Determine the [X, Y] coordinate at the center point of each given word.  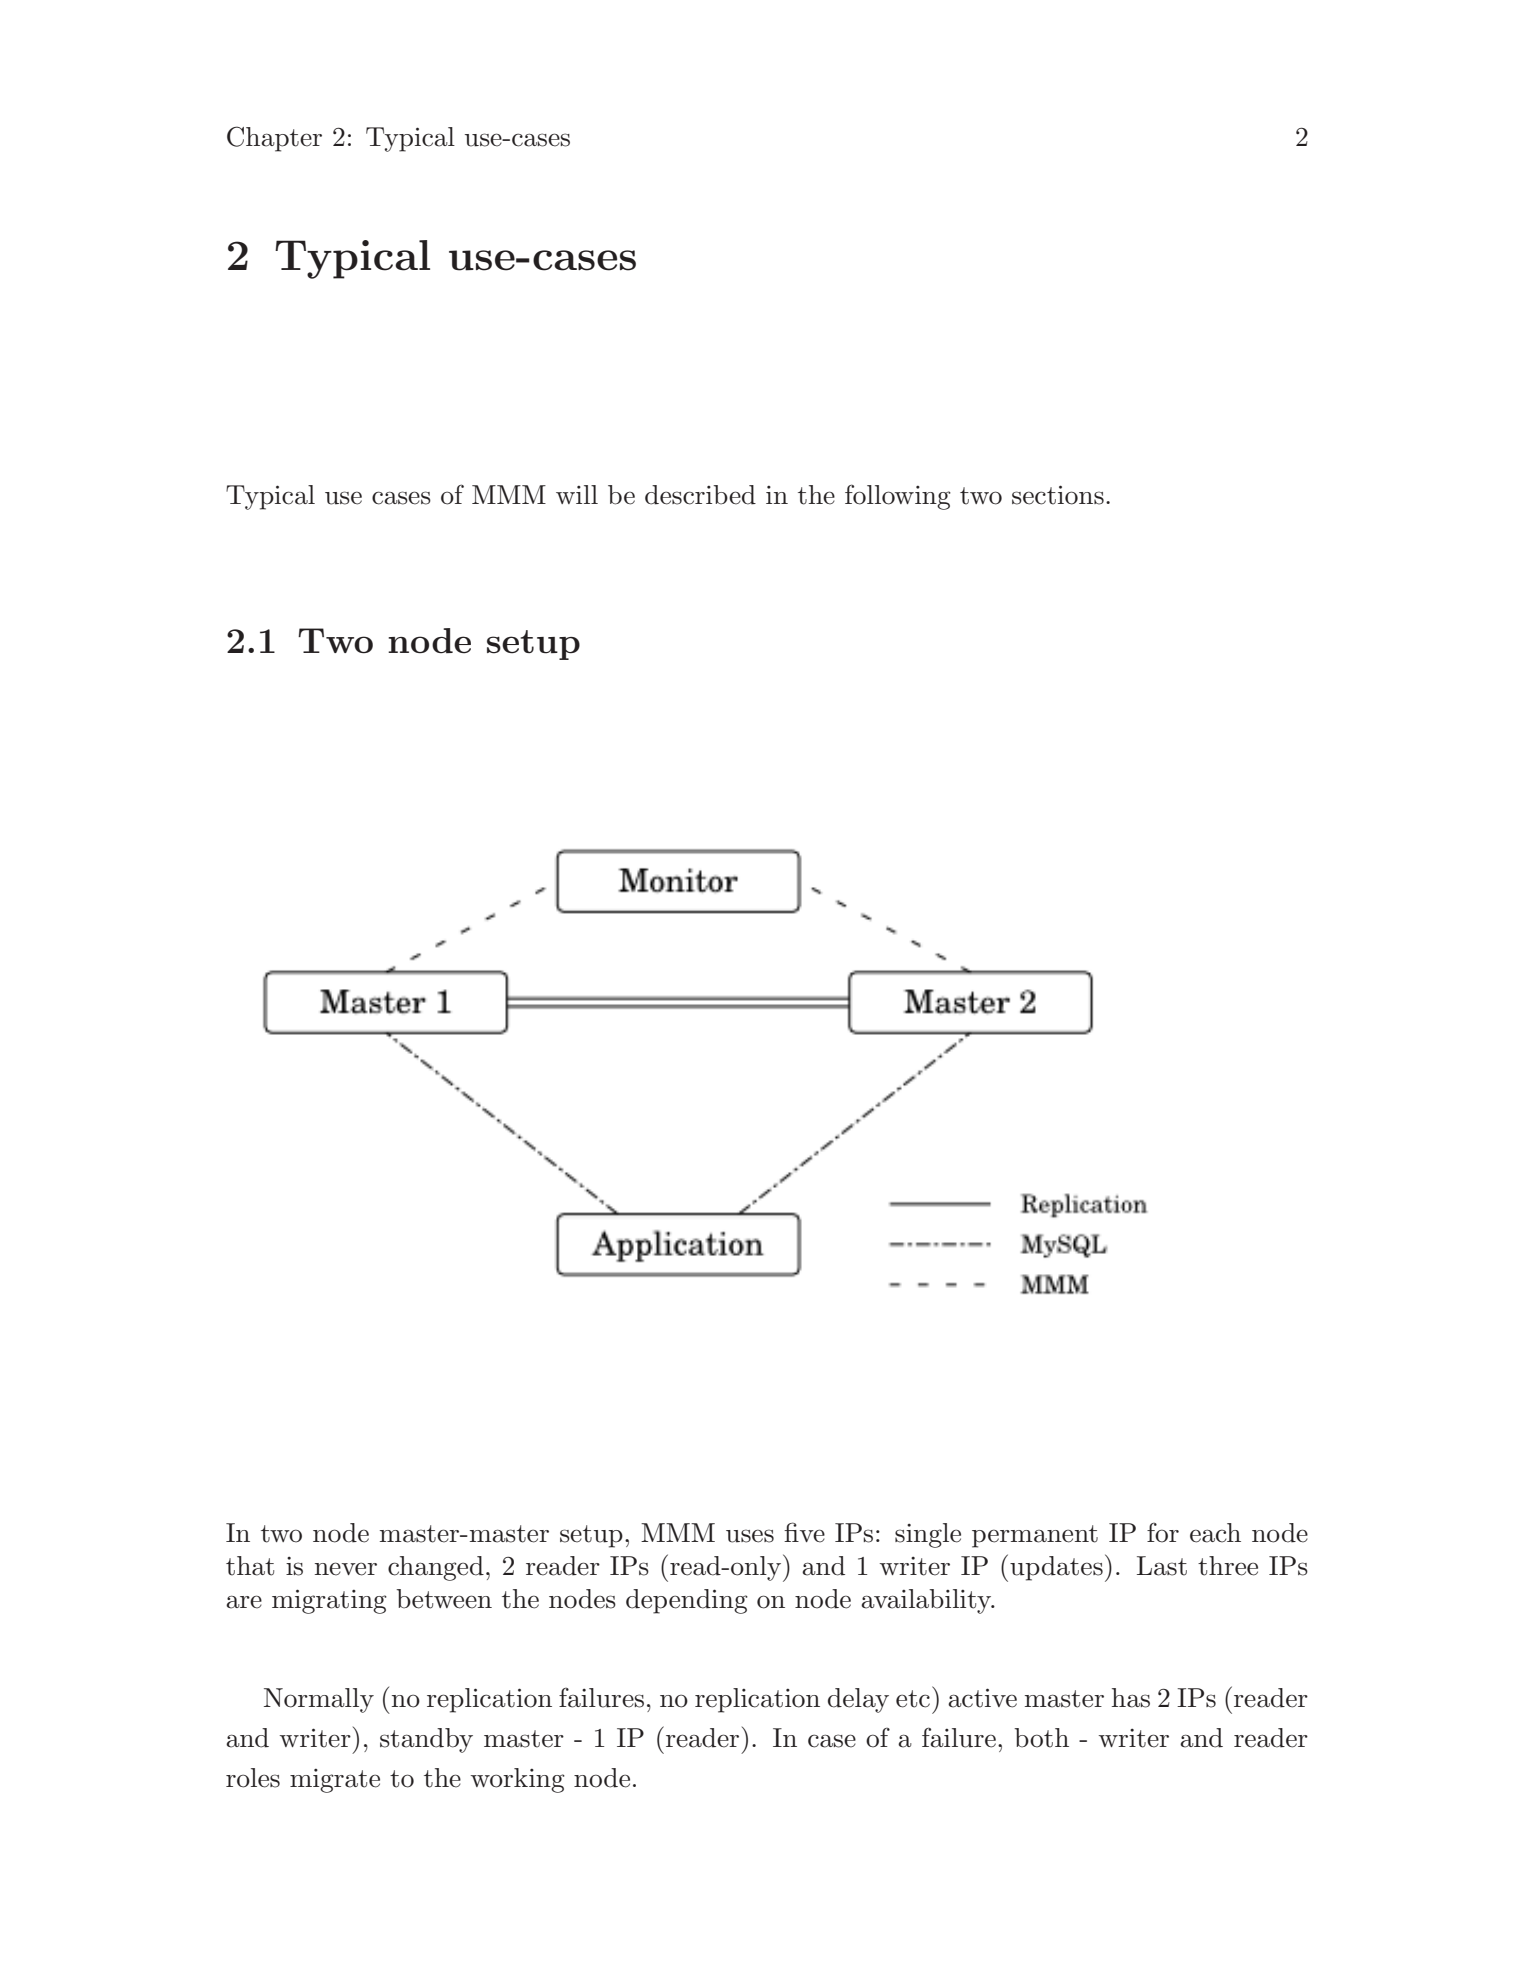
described [700, 495]
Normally [319, 1700]
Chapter [274, 139]
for [1163, 1533]
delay [858, 1700]
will [577, 494]
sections [1058, 495]
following [898, 497]
